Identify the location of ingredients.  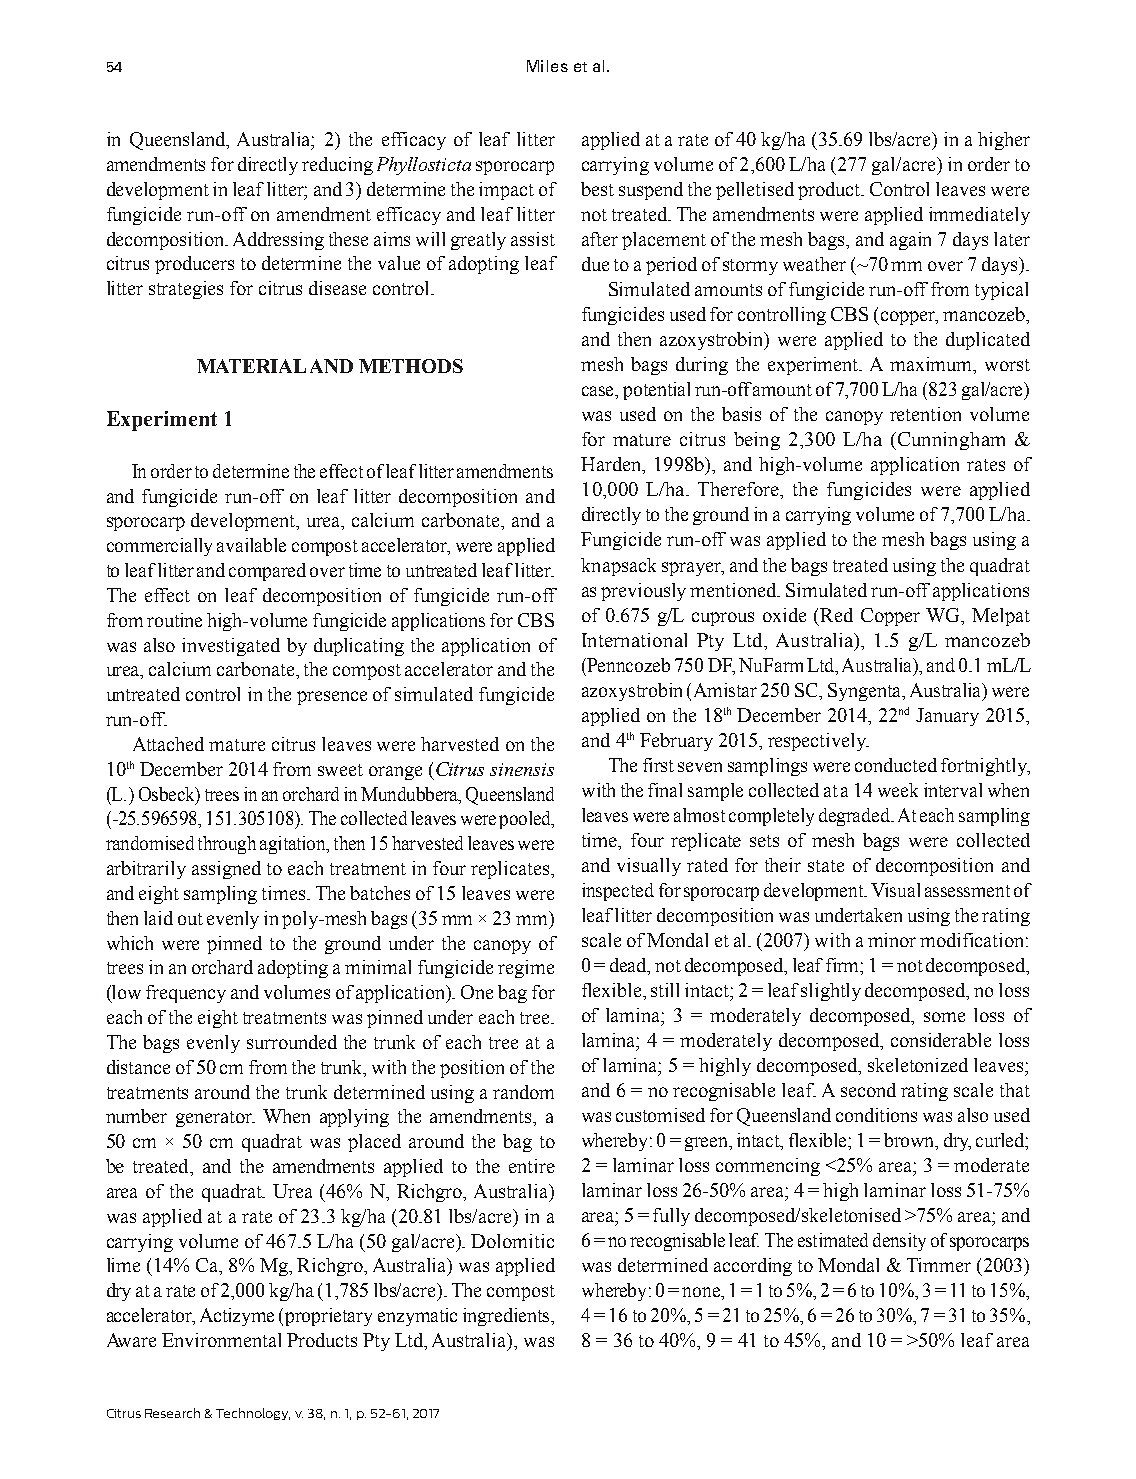
(507, 1317).
